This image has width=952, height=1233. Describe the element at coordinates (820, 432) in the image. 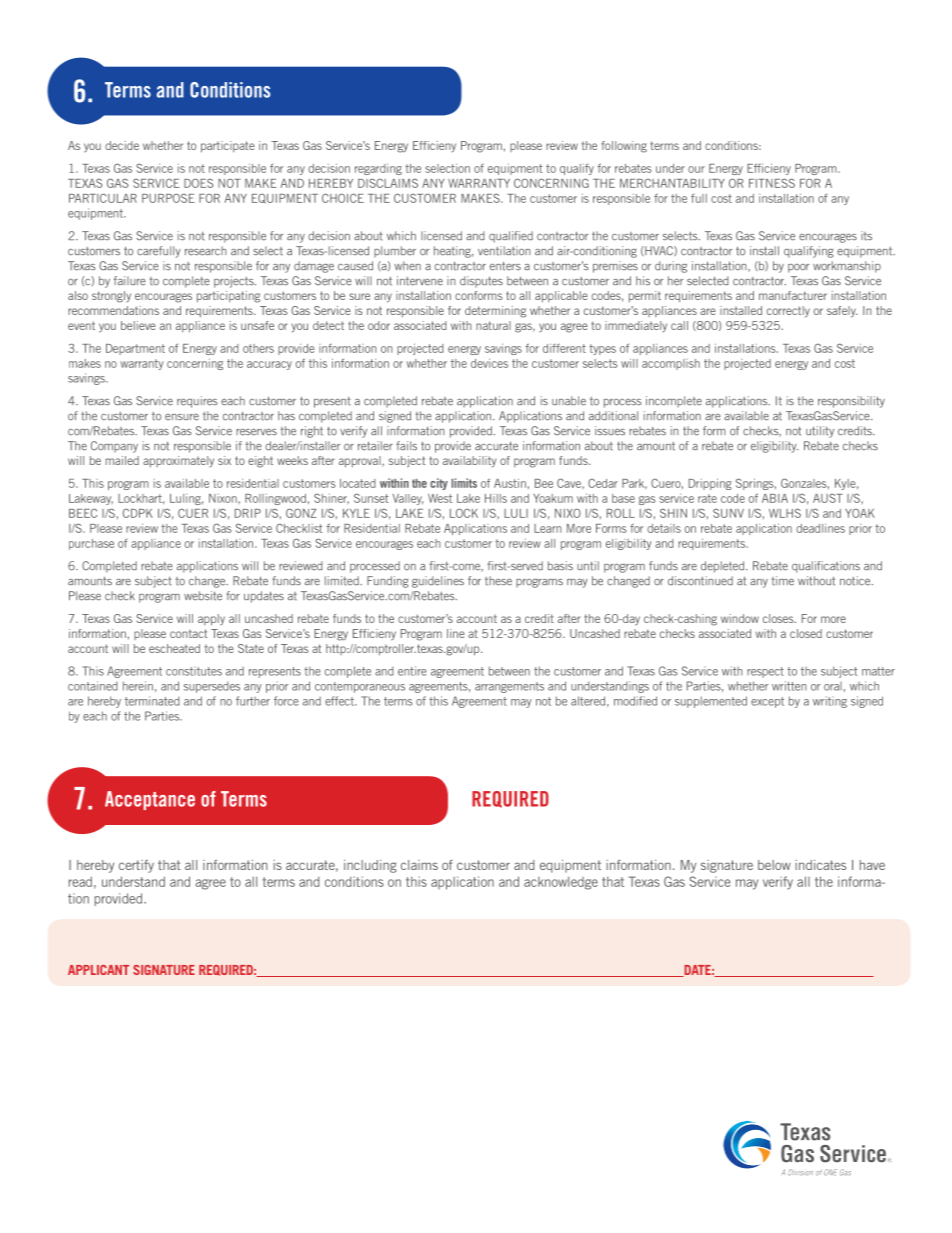

I see `utility` at that location.
